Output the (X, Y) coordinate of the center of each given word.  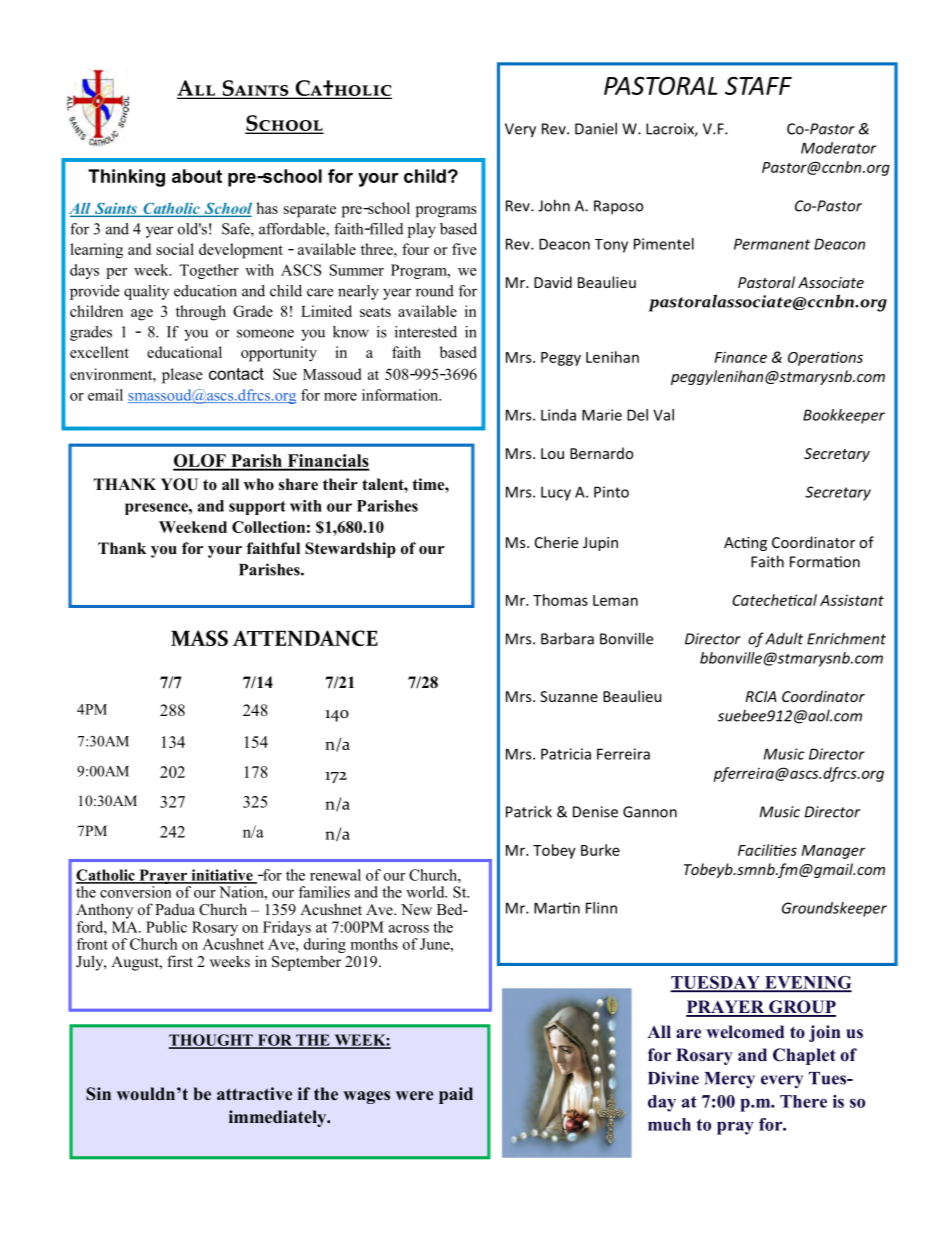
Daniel (596, 128)
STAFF (758, 85)
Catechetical (774, 600)
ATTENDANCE (305, 638)
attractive (254, 1094)
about (197, 176)
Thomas (560, 600)
